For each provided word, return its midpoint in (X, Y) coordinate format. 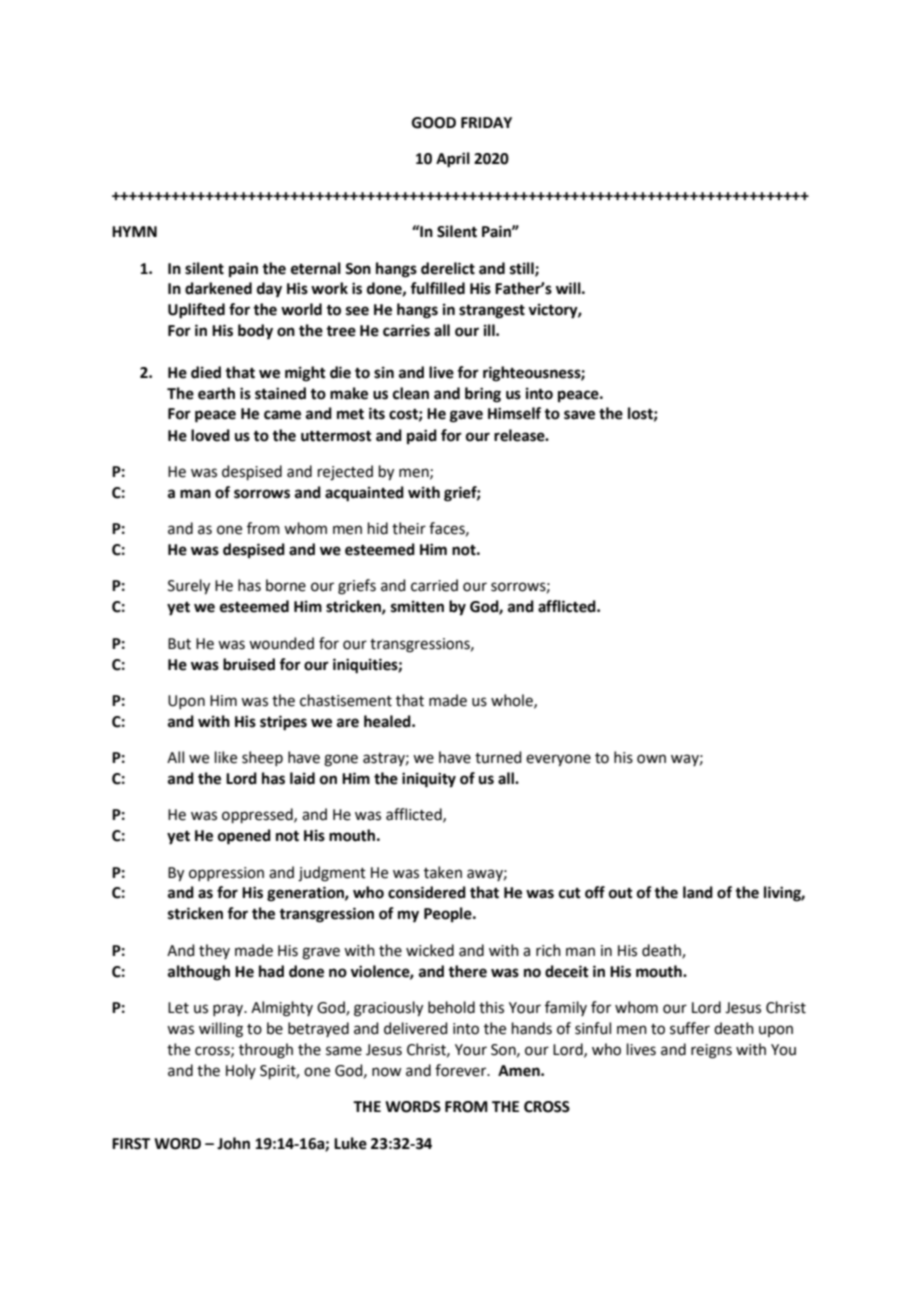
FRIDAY (486, 122)
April (453, 160)
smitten (417, 606)
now (386, 1072)
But (179, 644)
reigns (711, 1051)
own (651, 759)
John (233, 1143)
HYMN (134, 231)
